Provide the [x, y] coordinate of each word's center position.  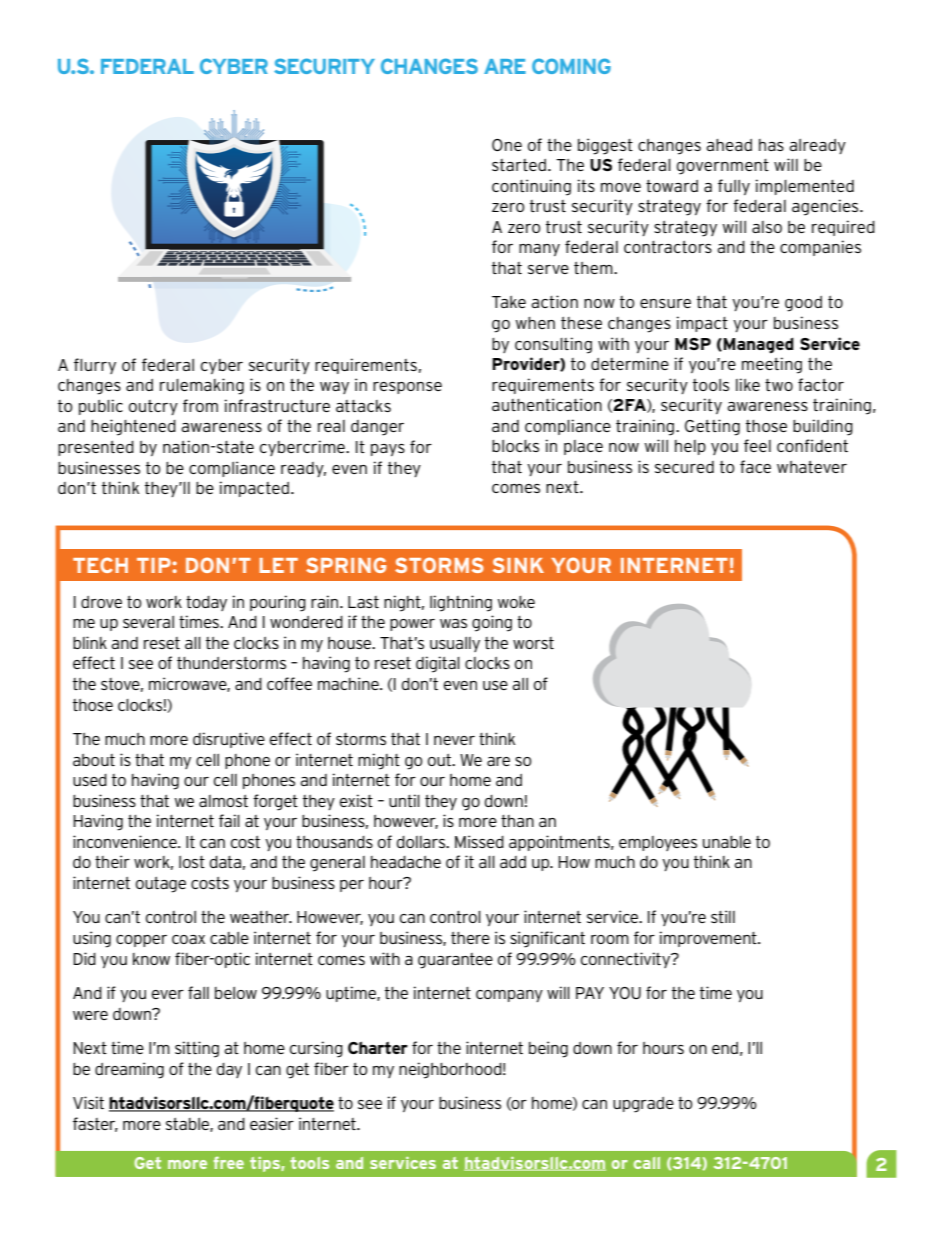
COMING [571, 66]
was [453, 623]
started [519, 165]
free [229, 1162]
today [206, 603]
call [647, 1163]
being [548, 1049]
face [755, 466]
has [771, 145]
